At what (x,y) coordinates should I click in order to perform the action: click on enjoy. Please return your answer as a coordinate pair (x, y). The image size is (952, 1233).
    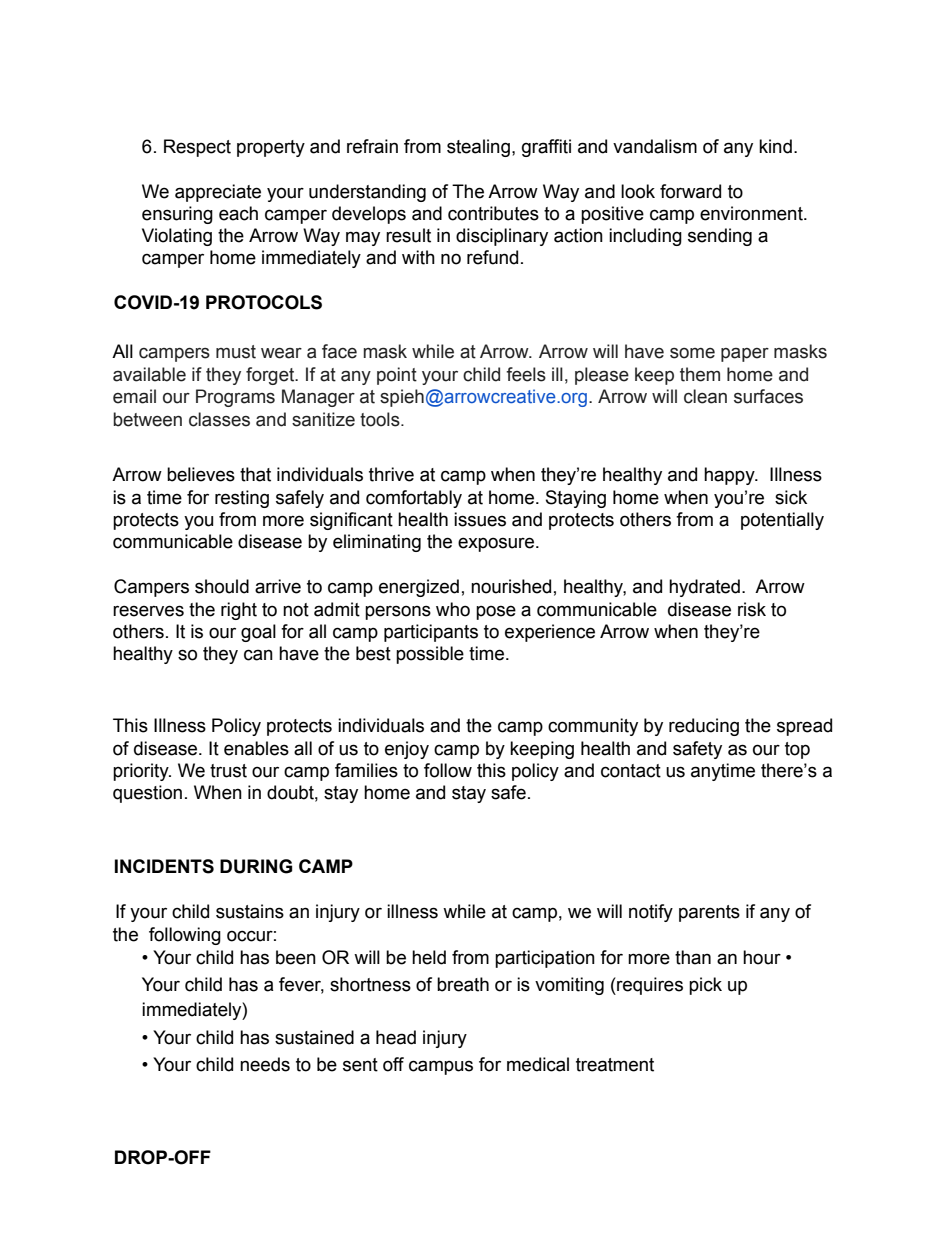
    Looking at the image, I should click on (407, 750).
